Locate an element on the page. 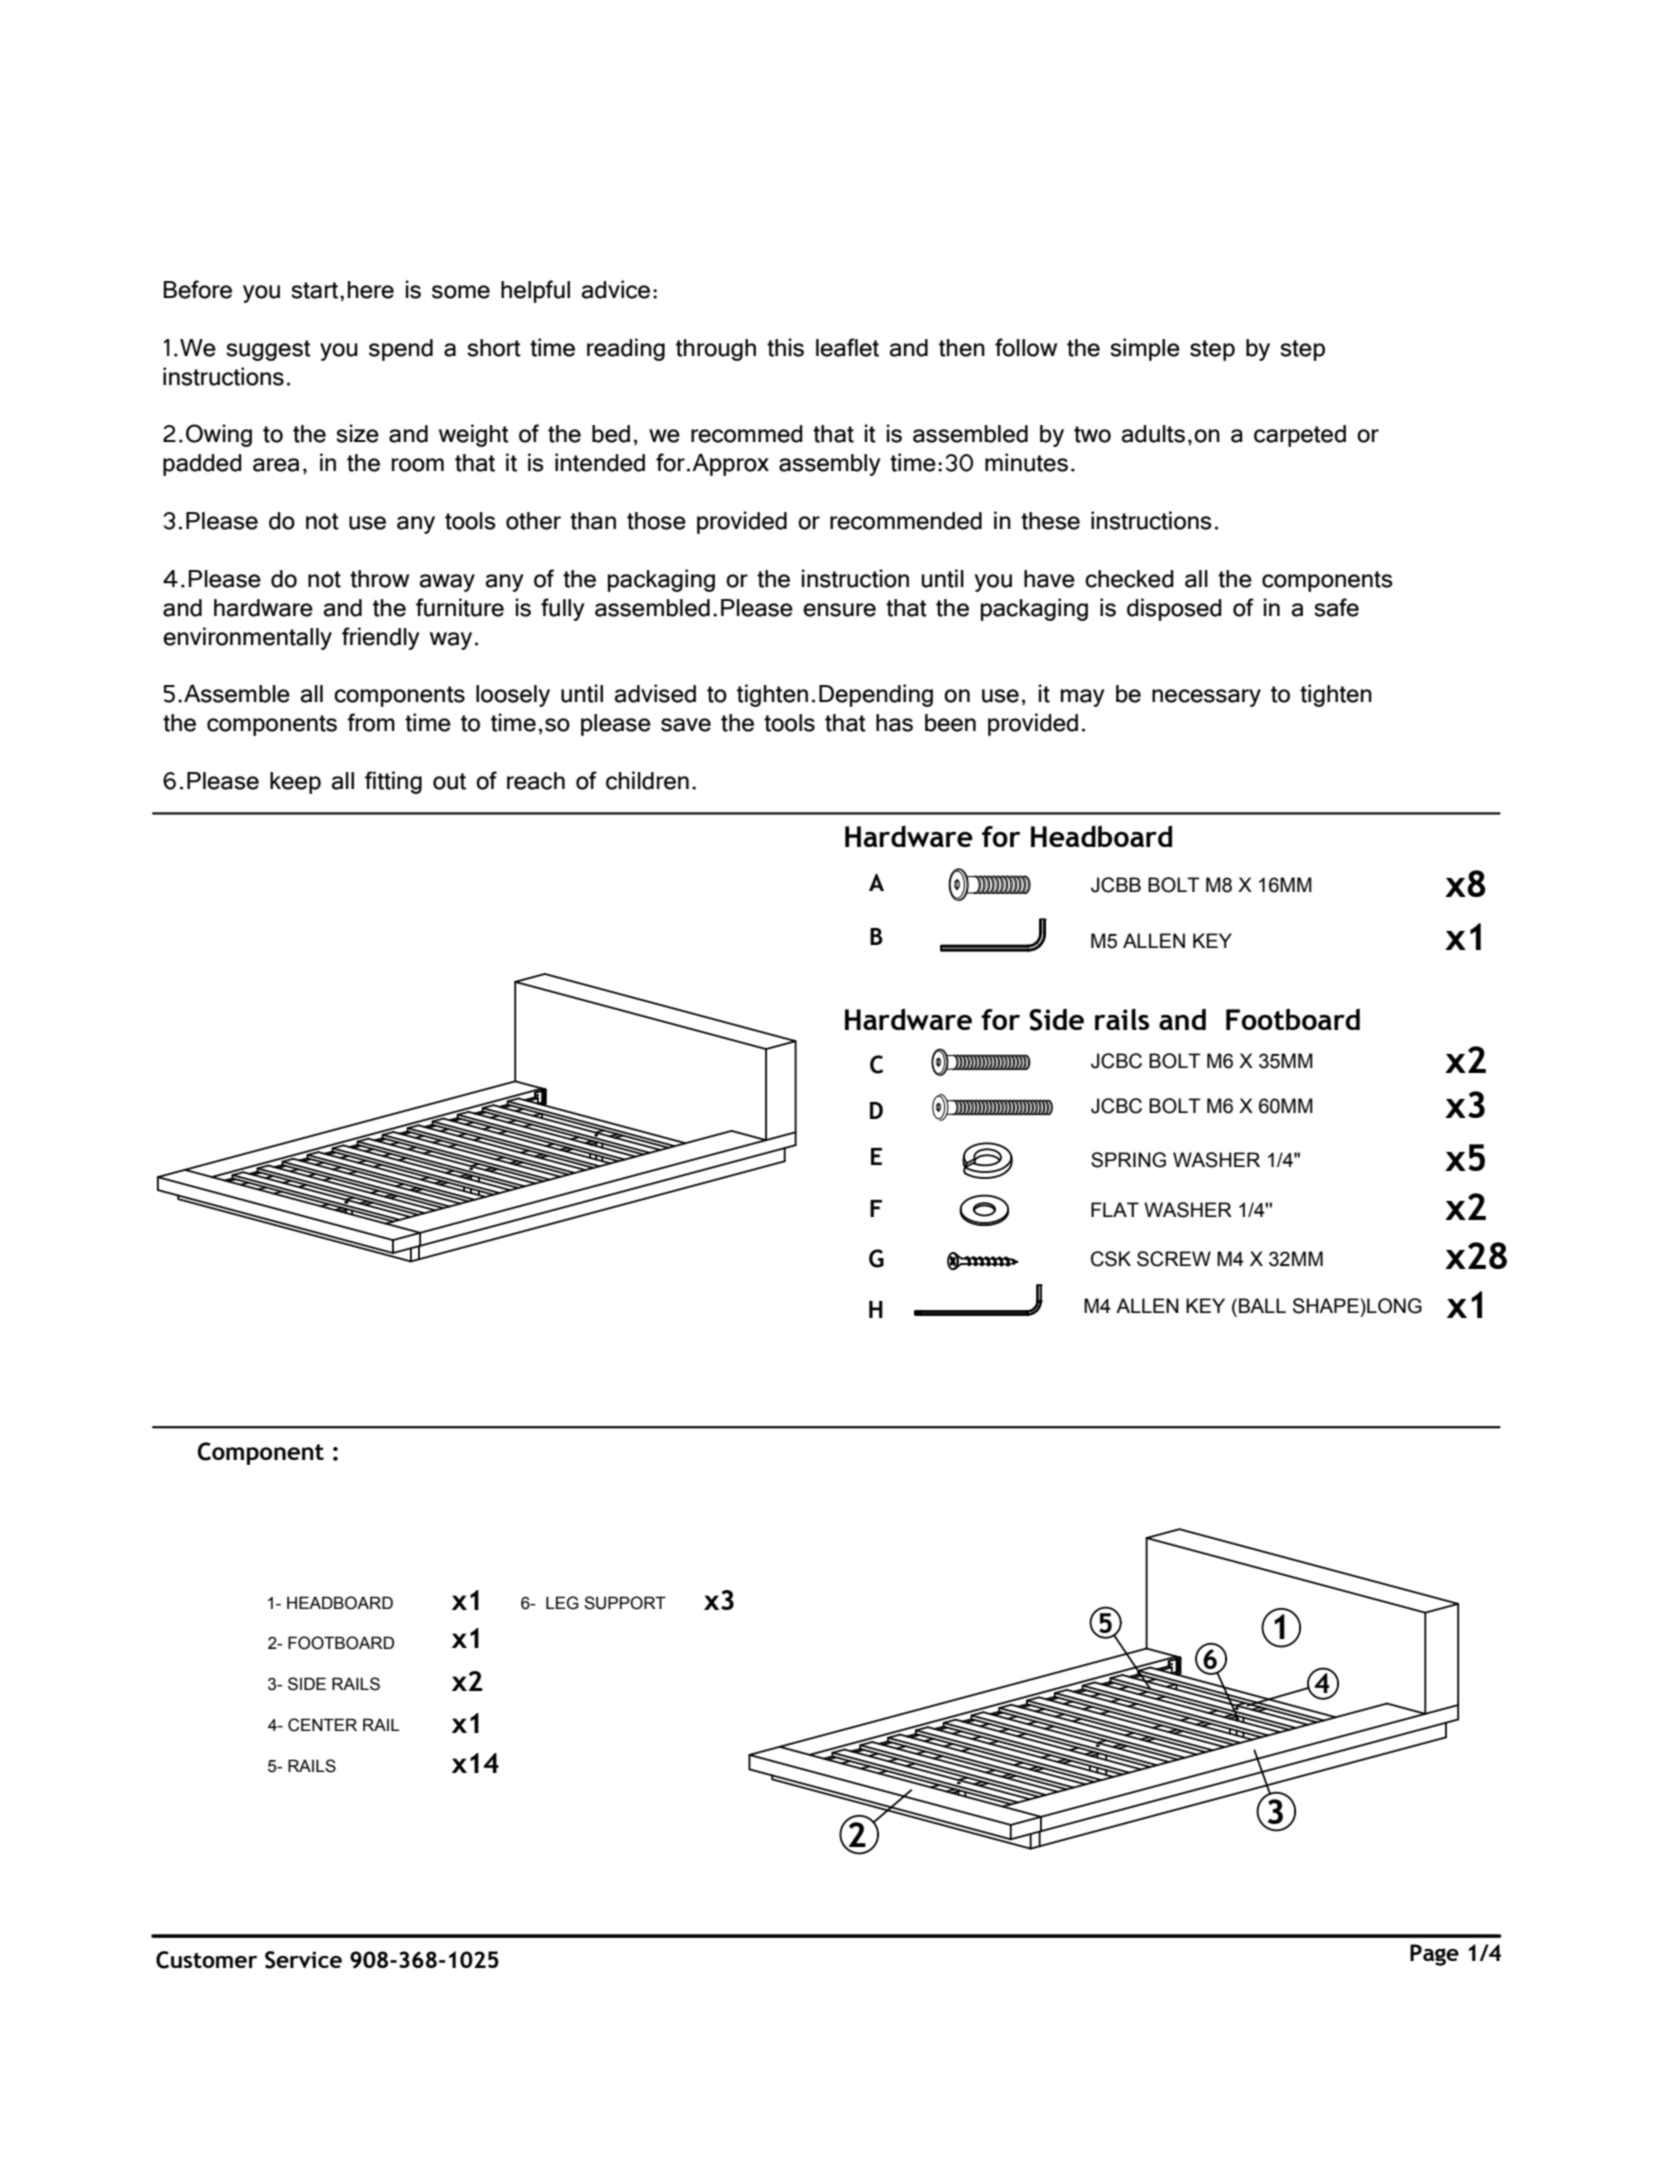 The height and width of the image is (2164, 1672). spend is located at coordinates (401, 350).
